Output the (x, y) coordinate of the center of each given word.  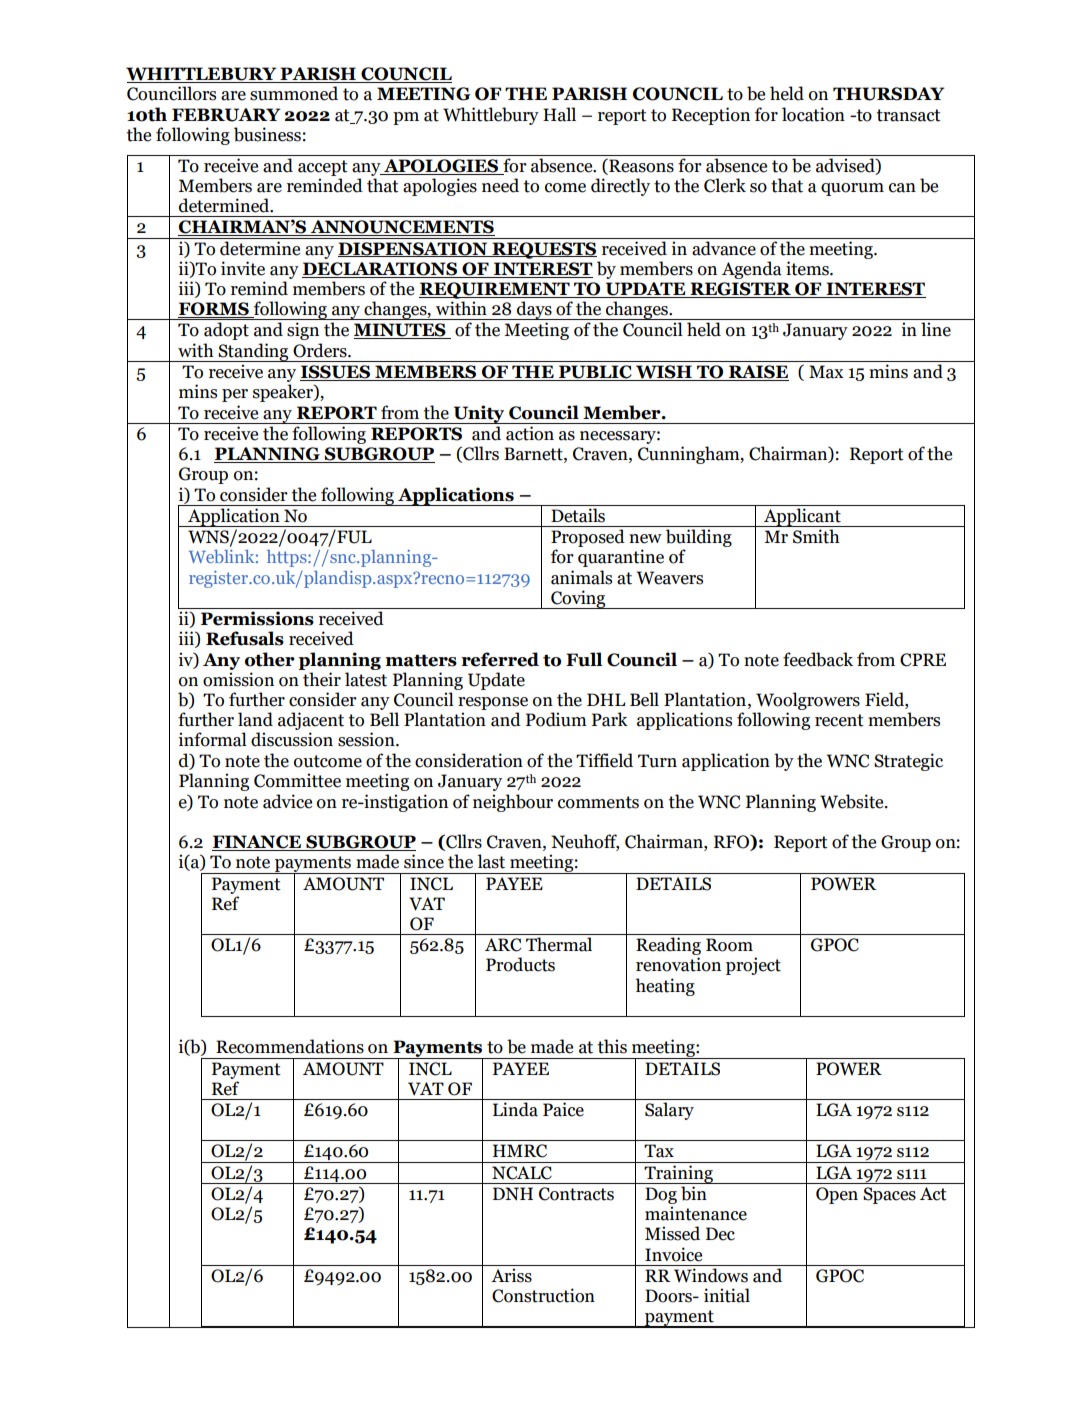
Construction (543, 1295)
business (267, 134)
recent (839, 720)
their (322, 679)
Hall (559, 114)
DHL (606, 699)
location (813, 114)
